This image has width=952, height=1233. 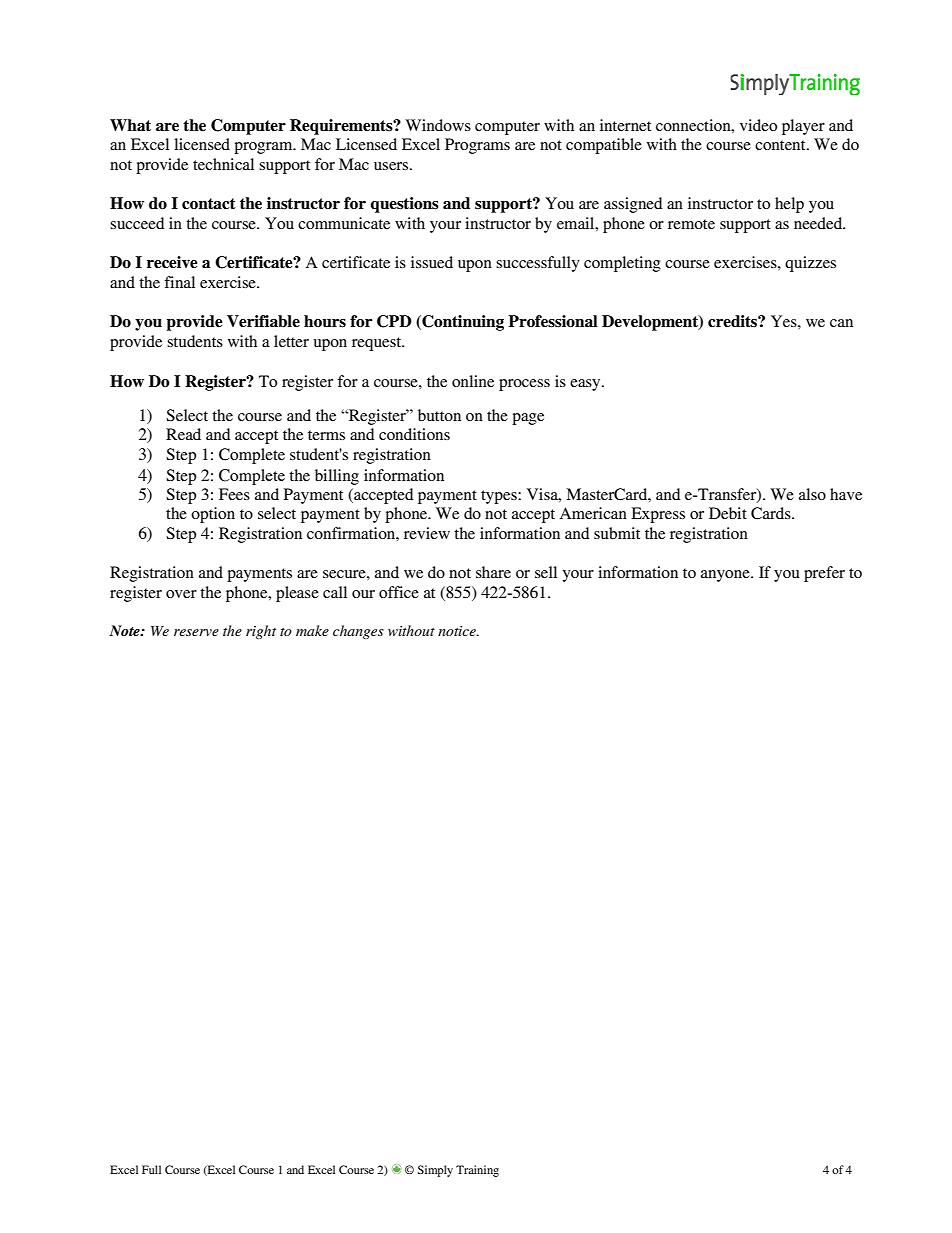 What do you see at coordinates (196, 632) in the image?
I see `reserve` at bounding box center [196, 632].
